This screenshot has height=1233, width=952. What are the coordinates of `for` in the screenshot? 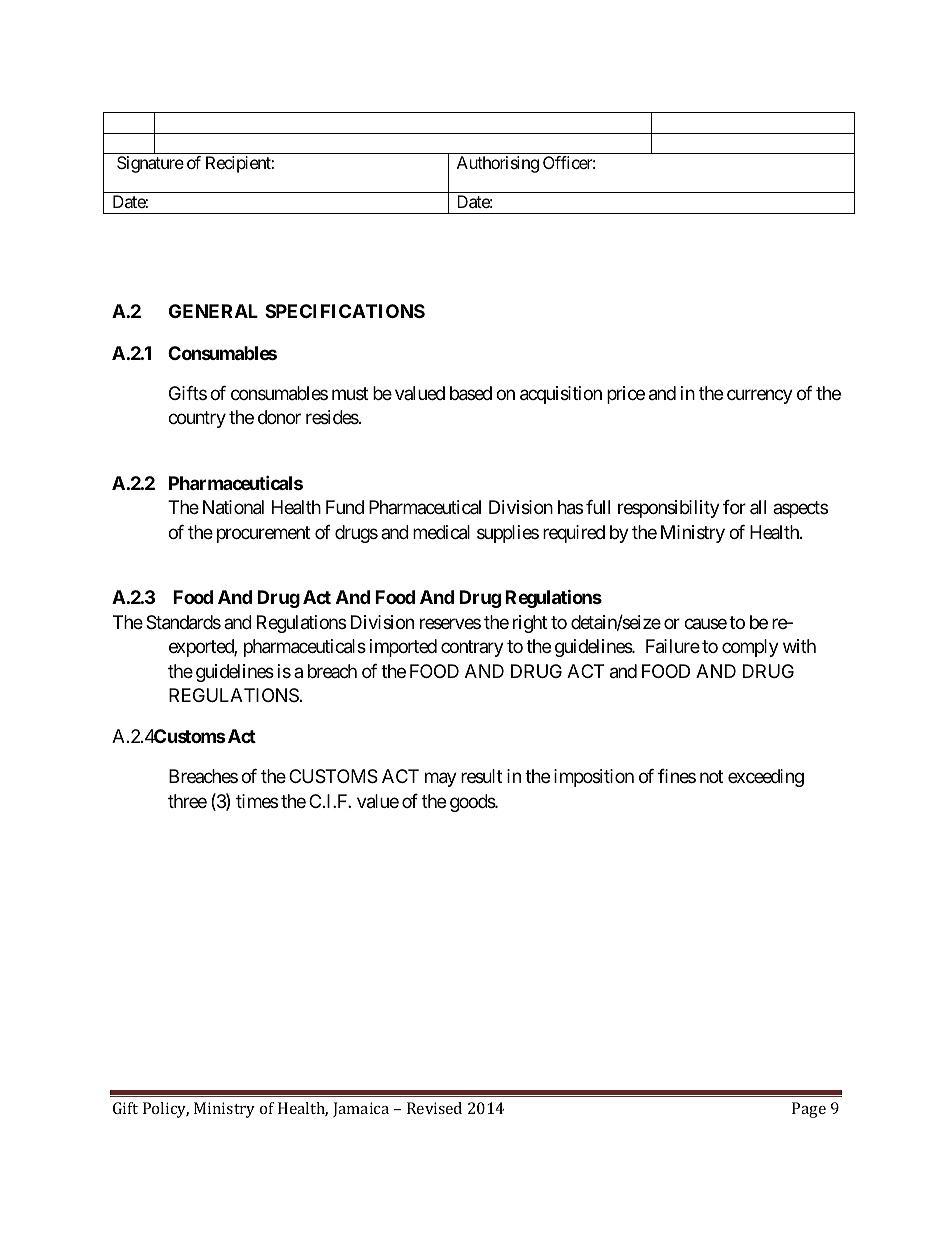 It's located at (734, 507).
